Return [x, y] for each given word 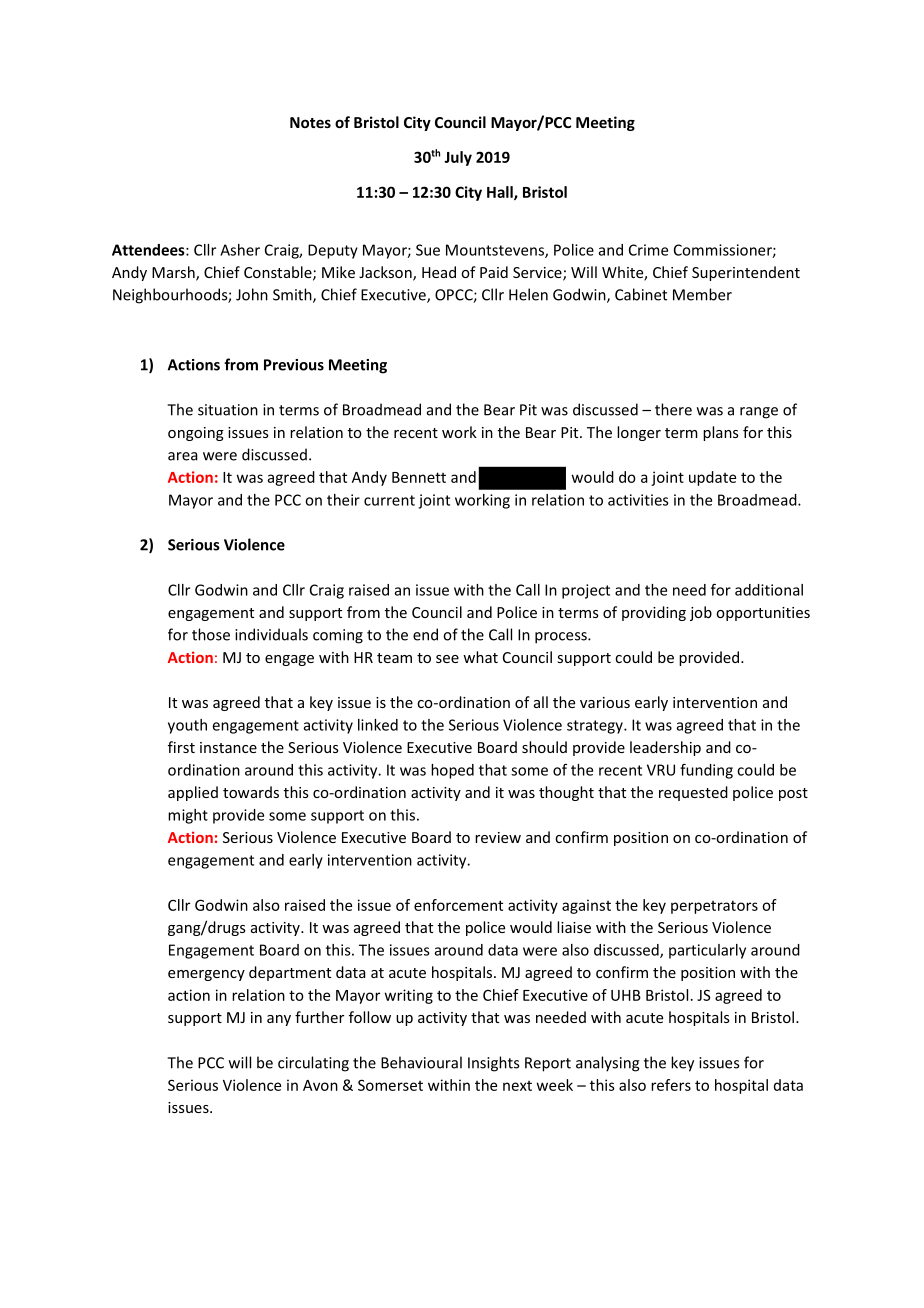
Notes [310, 122]
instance [228, 747]
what [480, 657]
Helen [528, 294]
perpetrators [714, 907]
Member [702, 294]
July [458, 158]
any [279, 1020]
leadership [665, 748]
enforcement [458, 905]
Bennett [419, 477]
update [712, 478]
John [252, 294]
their [343, 500]
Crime [648, 250]
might [188, 816]
